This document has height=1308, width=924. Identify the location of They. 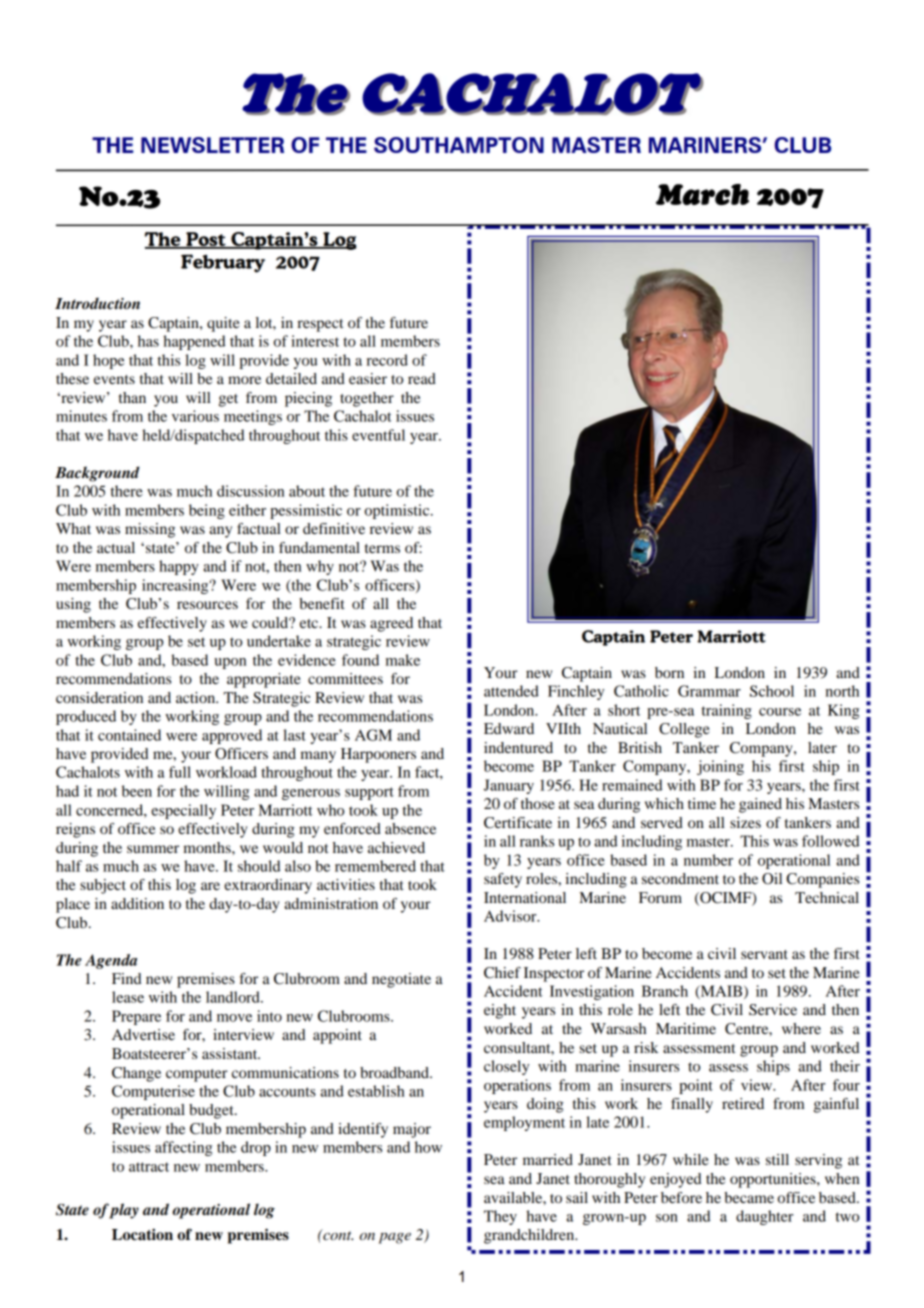
(500, 1217).
